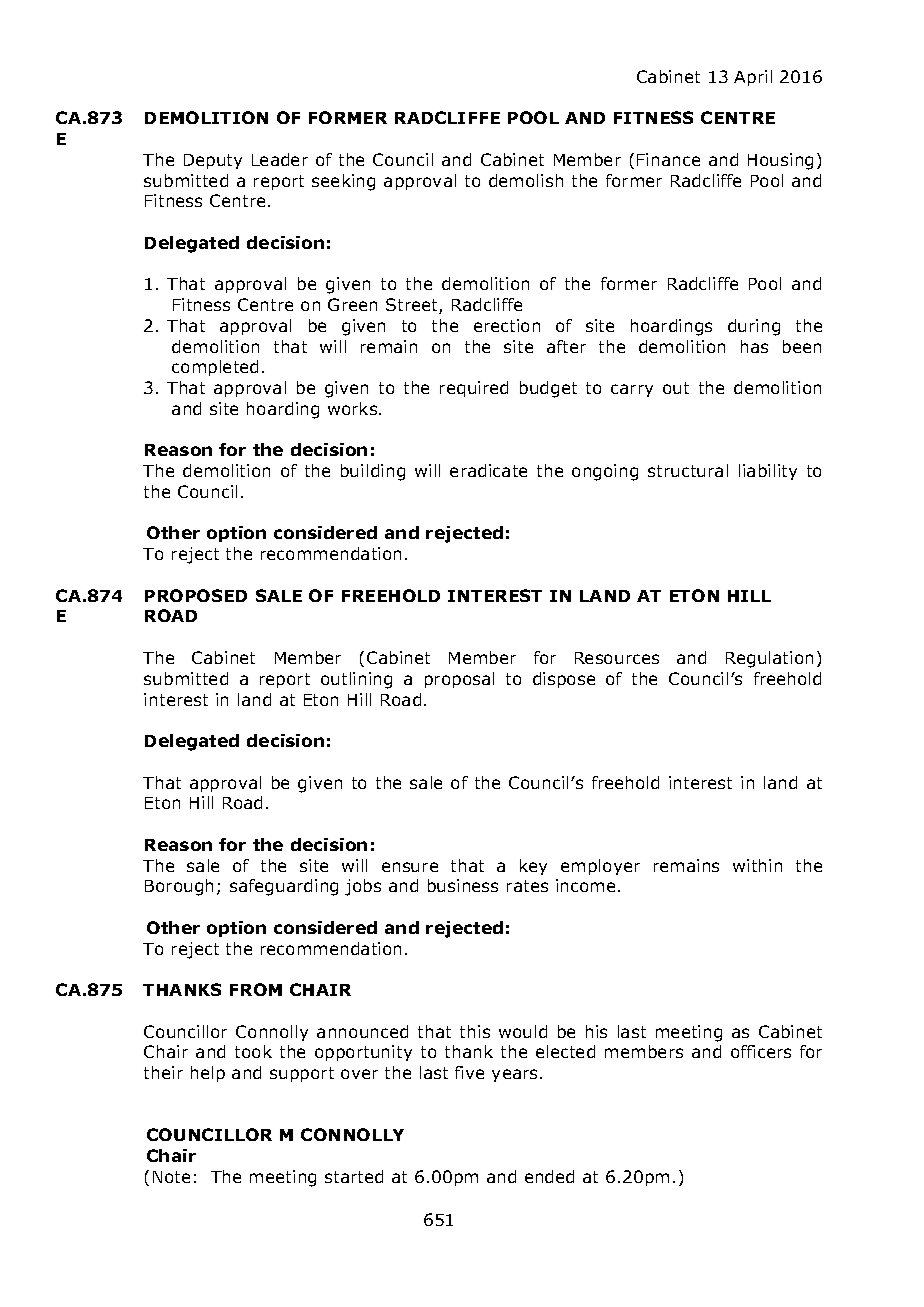 This screenshot has height=1307, width=924. I want to click on demolish, so click(526, 180).
